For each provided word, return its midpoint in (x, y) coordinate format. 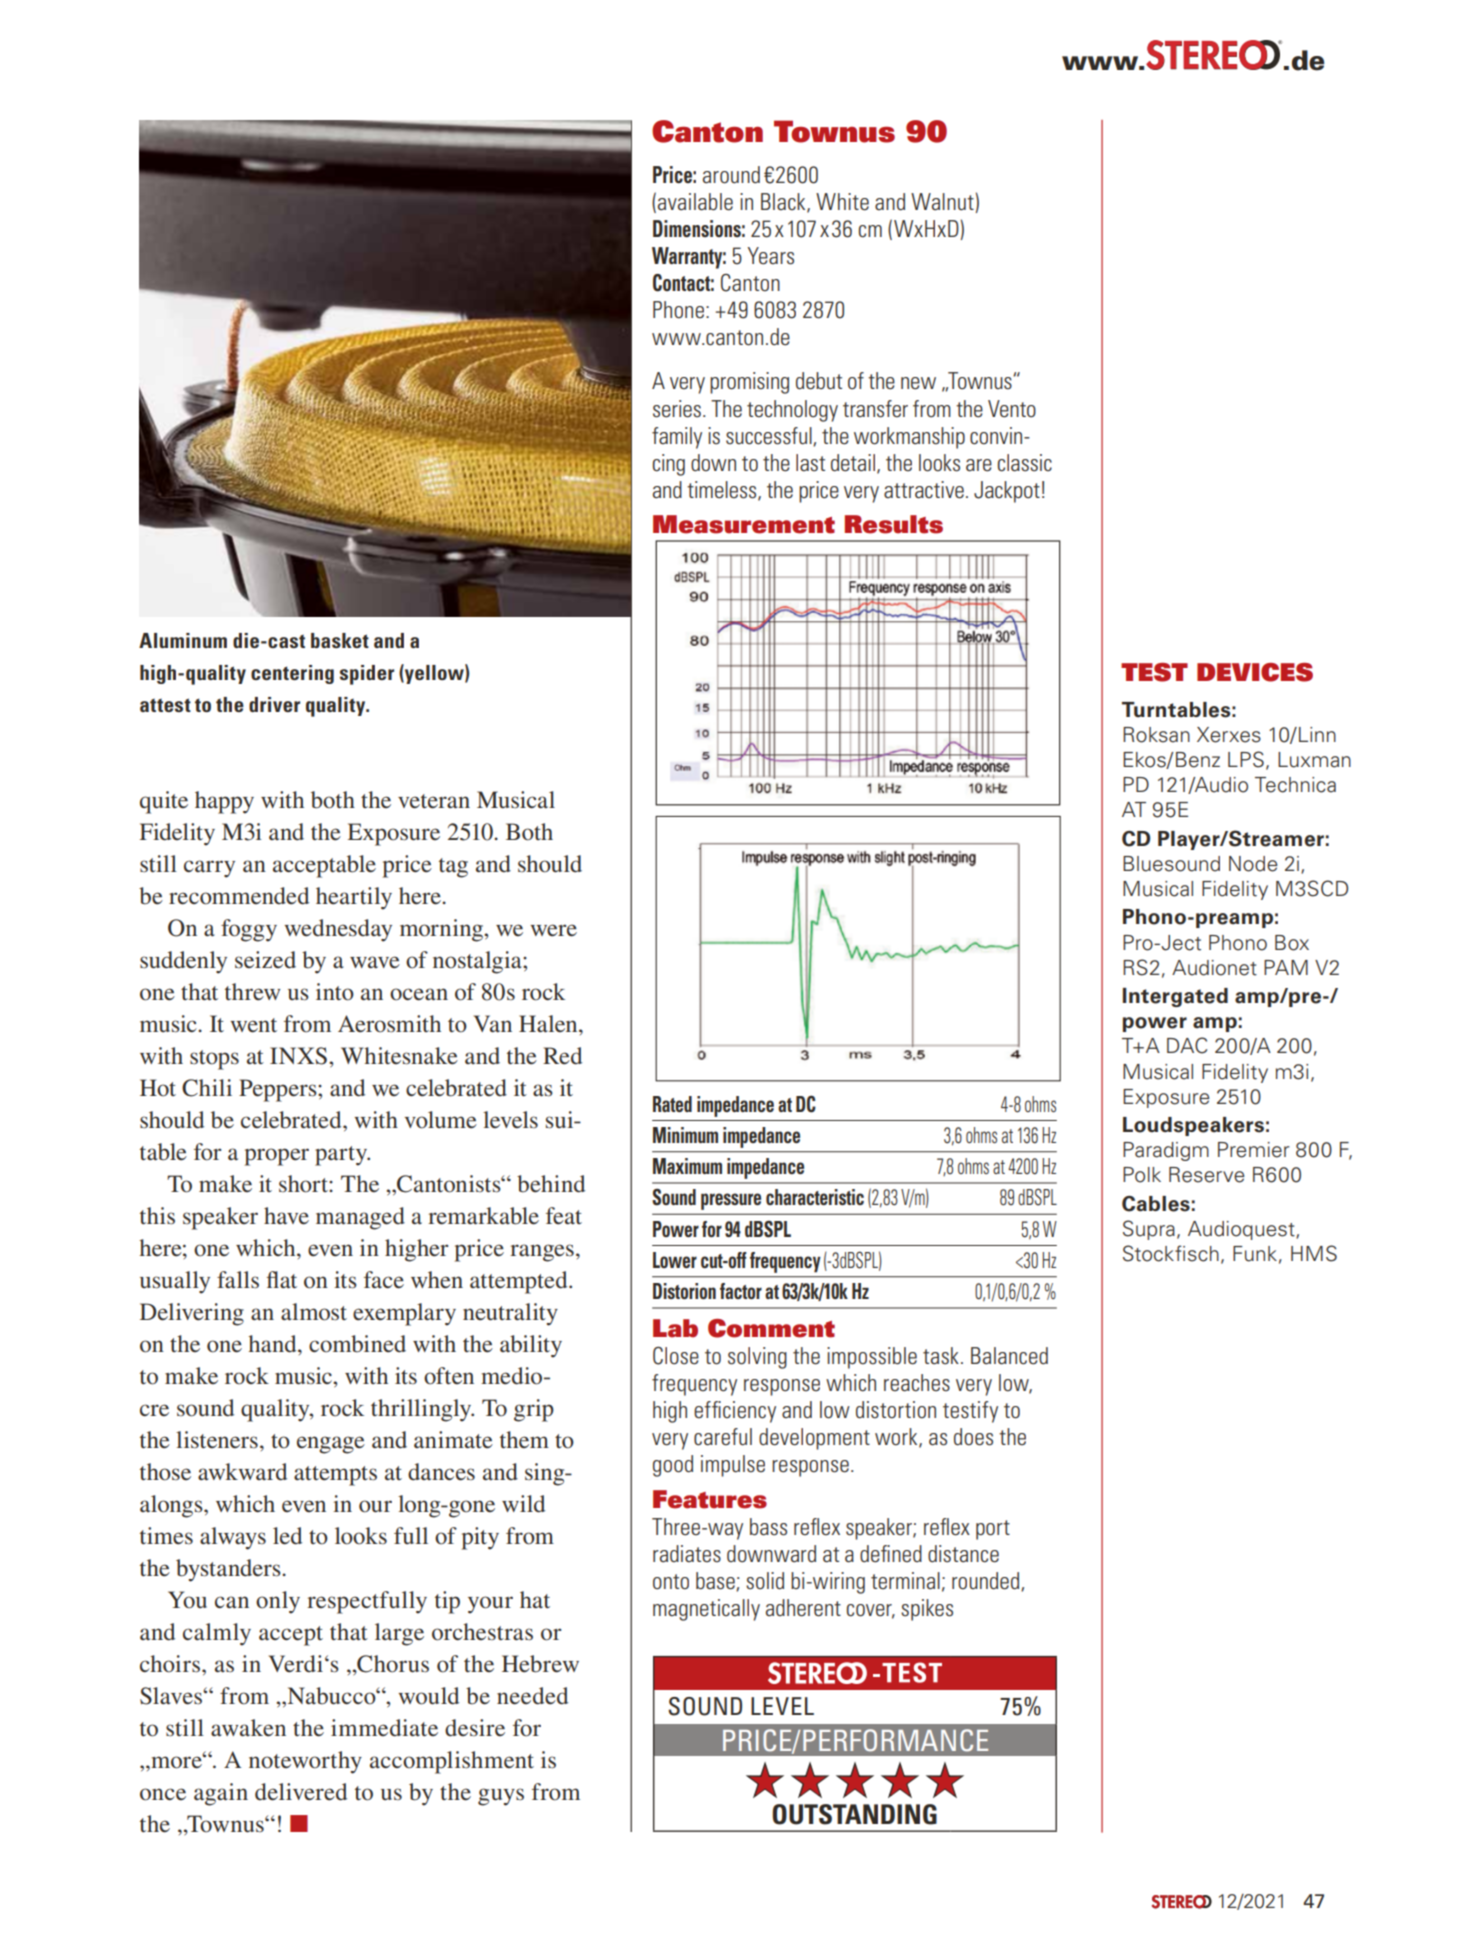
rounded (987, 1581)
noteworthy (305, 1762)
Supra (1149, 1230)
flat (282, 1280)
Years (771, 256)
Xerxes (1229, 735)
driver (274, 704)
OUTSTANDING (854, 1814)
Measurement (744, 524)
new (918, 383)
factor (741, 1291)
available (695, 202)
